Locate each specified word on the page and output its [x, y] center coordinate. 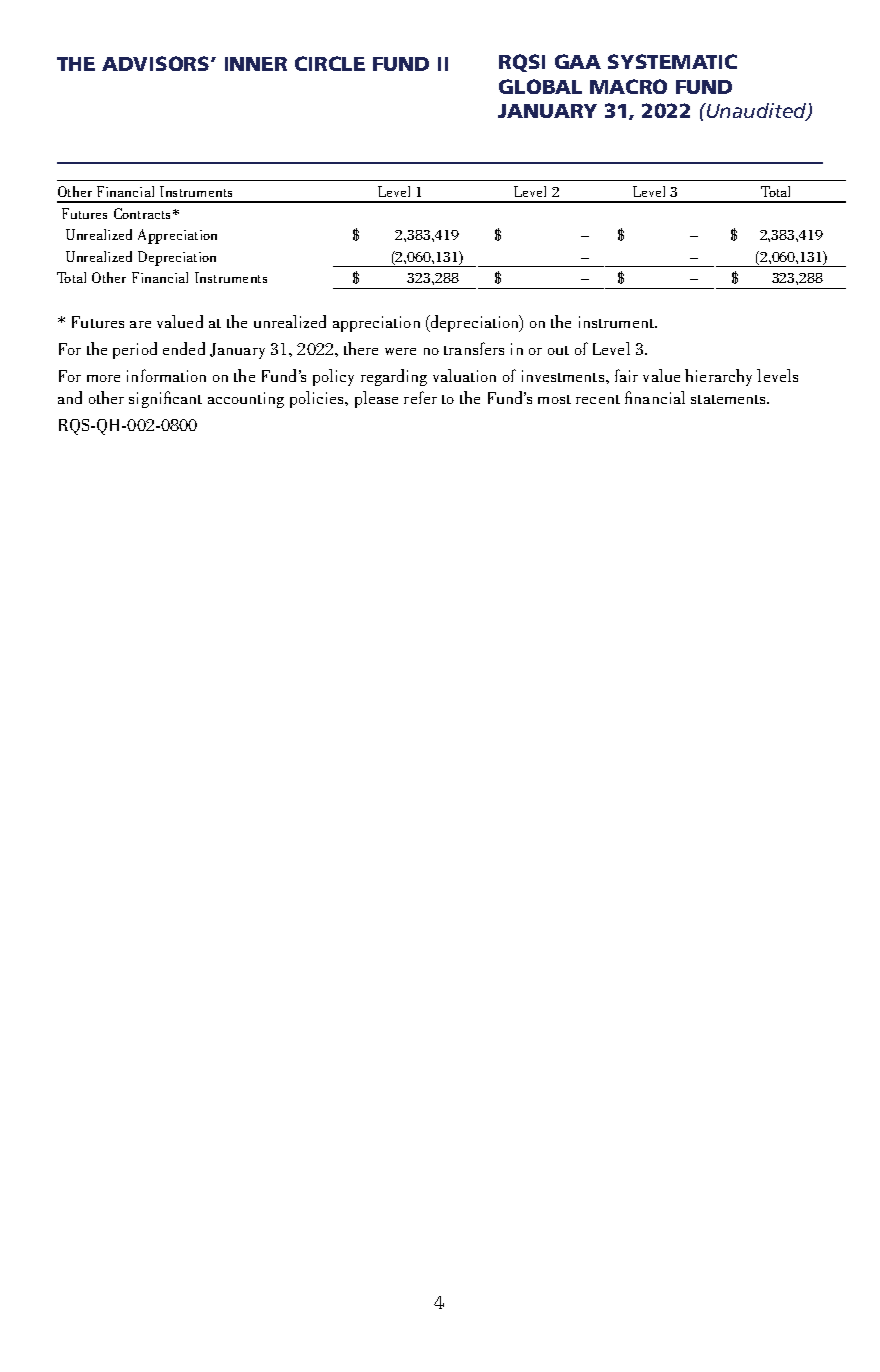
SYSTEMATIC [672, 61]
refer [420, 397]
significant [165, 399]
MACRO [628, 86]
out [558, 350]
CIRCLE [330, 63]
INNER [256, 64]
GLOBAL [540, 86]
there [361, 348]
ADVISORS [157, 63]
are [140, 324]
